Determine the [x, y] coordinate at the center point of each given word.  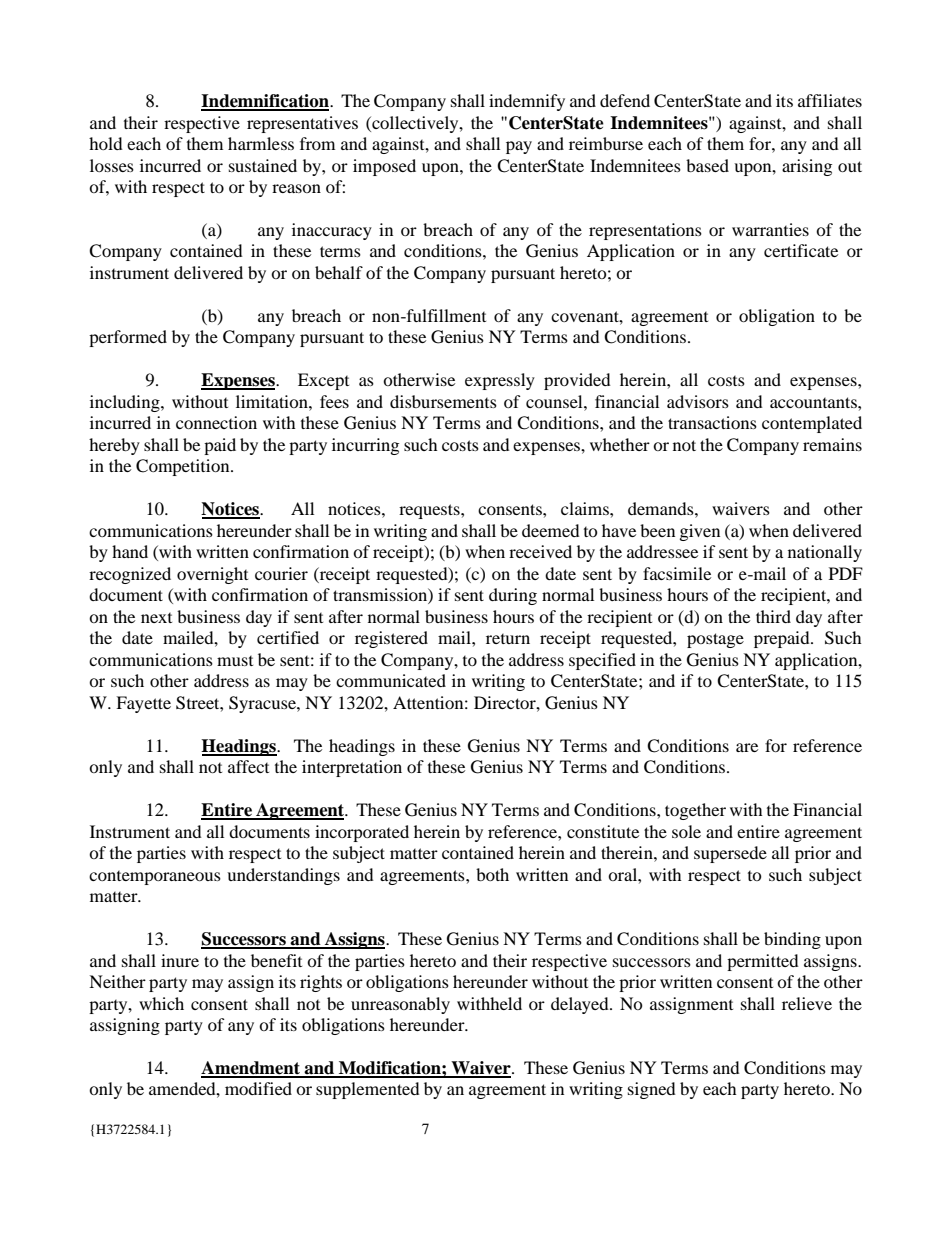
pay [519, 147]
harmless [261, 143]
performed [128, 338]
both [492, 874]
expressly [500, 381]
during [513, 596]
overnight [212, 575]
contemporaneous [155, 878]
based [707, 165]
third [773, 616]
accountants [814, 402]
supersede [730, 854]
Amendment [252, 1069]
